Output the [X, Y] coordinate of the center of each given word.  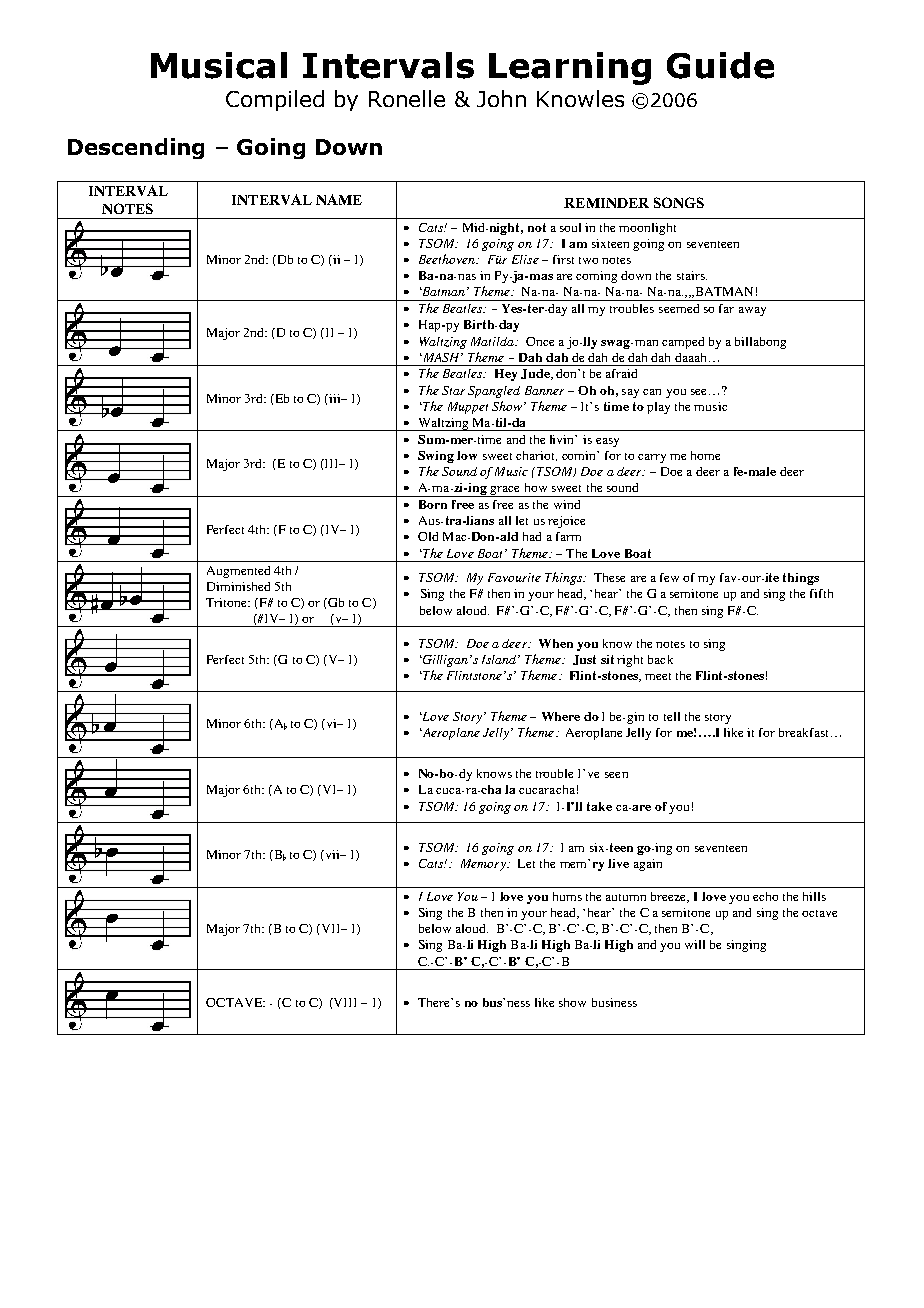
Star [453, 390]
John [501, 98]
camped [683, 343]
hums [567, 896]
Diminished [238, 586]
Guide [720, 65]
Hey [506, 375]
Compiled [275, 100]
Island [500, 659]
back [660, 659]
